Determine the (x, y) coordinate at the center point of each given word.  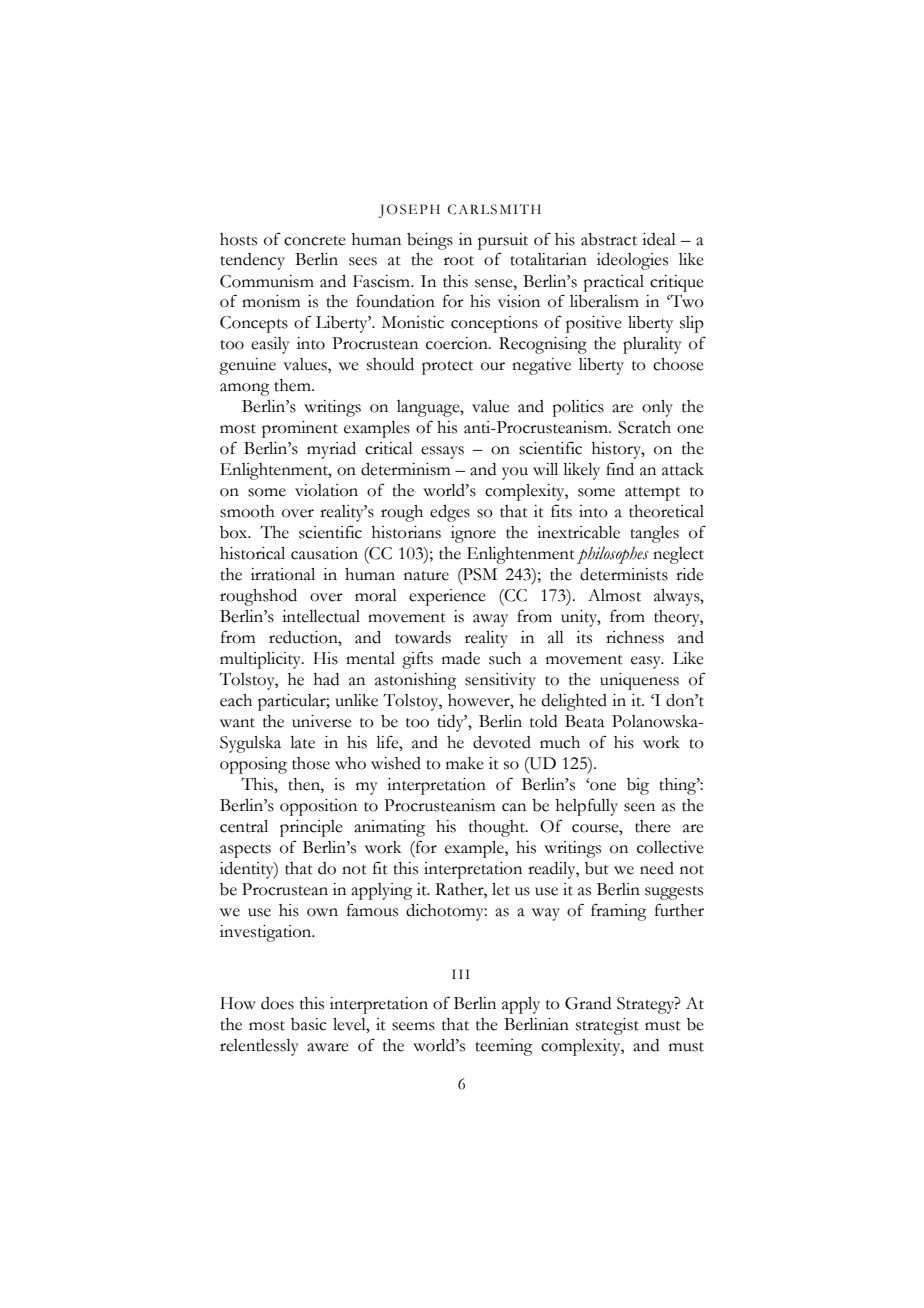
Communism (267, 281)
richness (635, 637)
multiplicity (261, 660)
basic (309, 1024)
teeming (504, 1047)
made (461, 658)
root (459, 261)
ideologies (632, 261)
